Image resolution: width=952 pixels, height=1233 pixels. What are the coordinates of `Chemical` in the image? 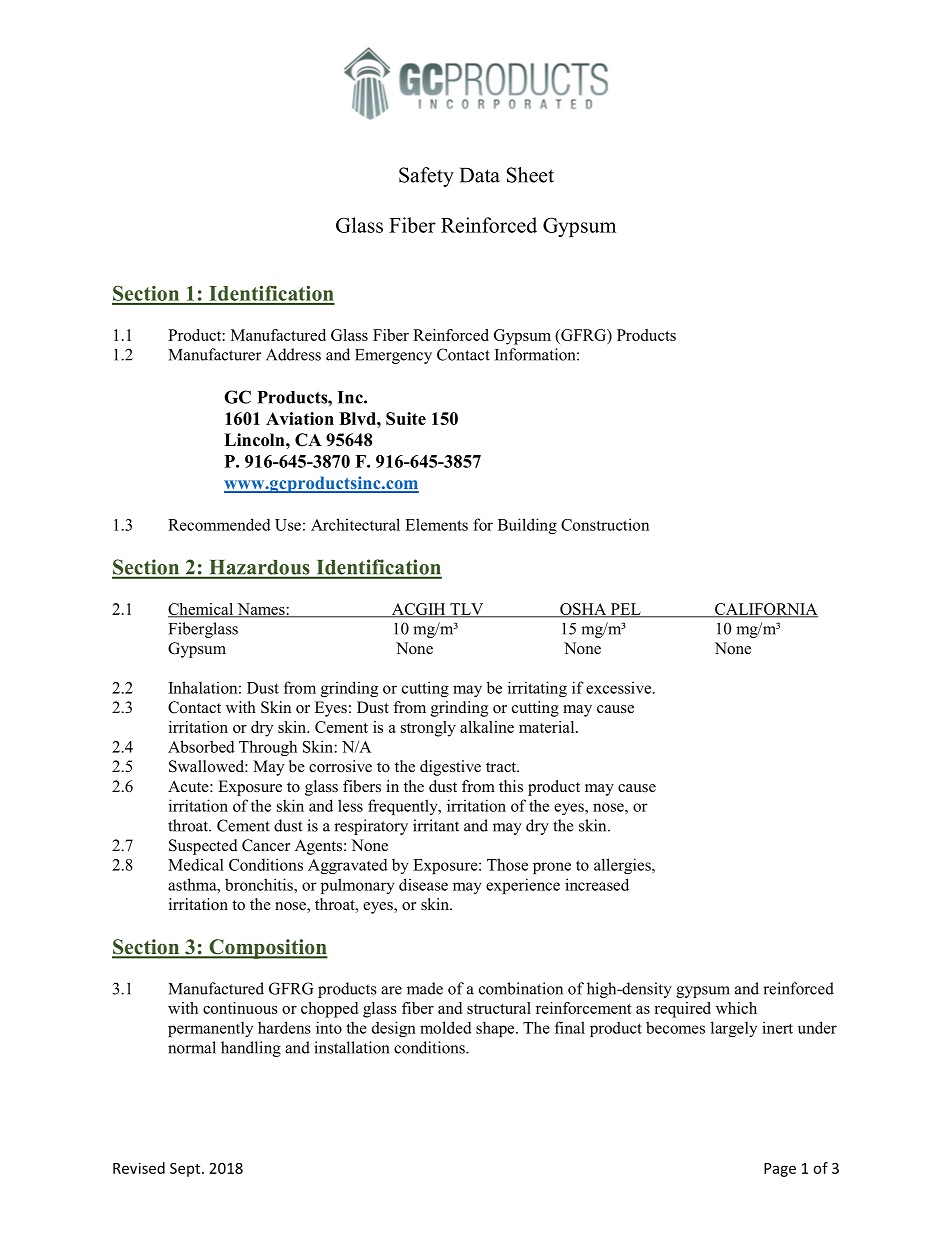 It's located at (202, 610).
